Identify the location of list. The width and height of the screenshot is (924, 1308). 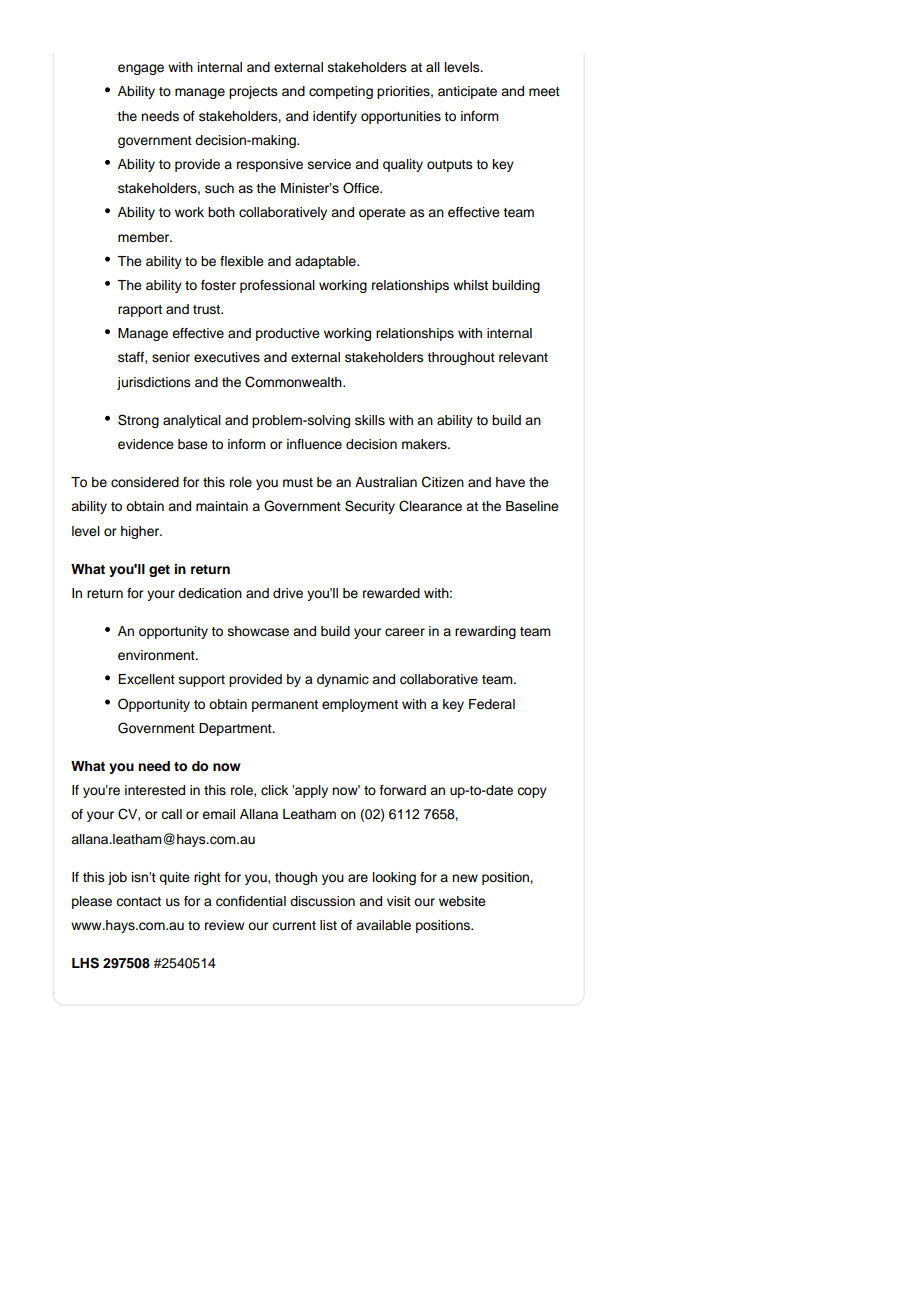
(328, 925).
